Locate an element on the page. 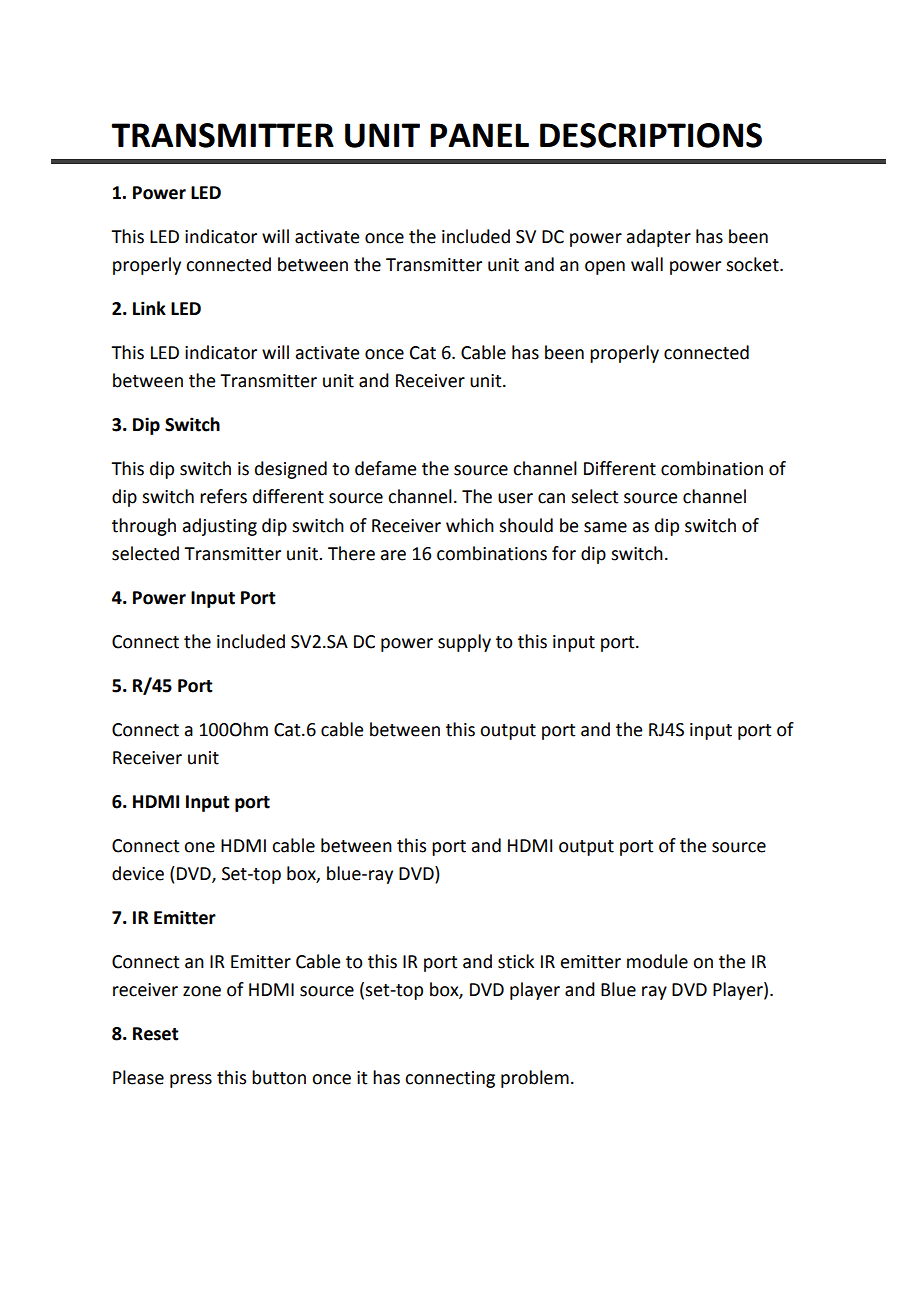 Image resolution: width=924 pixels, height=1308 pixels. press is located at coordinates (191, 1081).
